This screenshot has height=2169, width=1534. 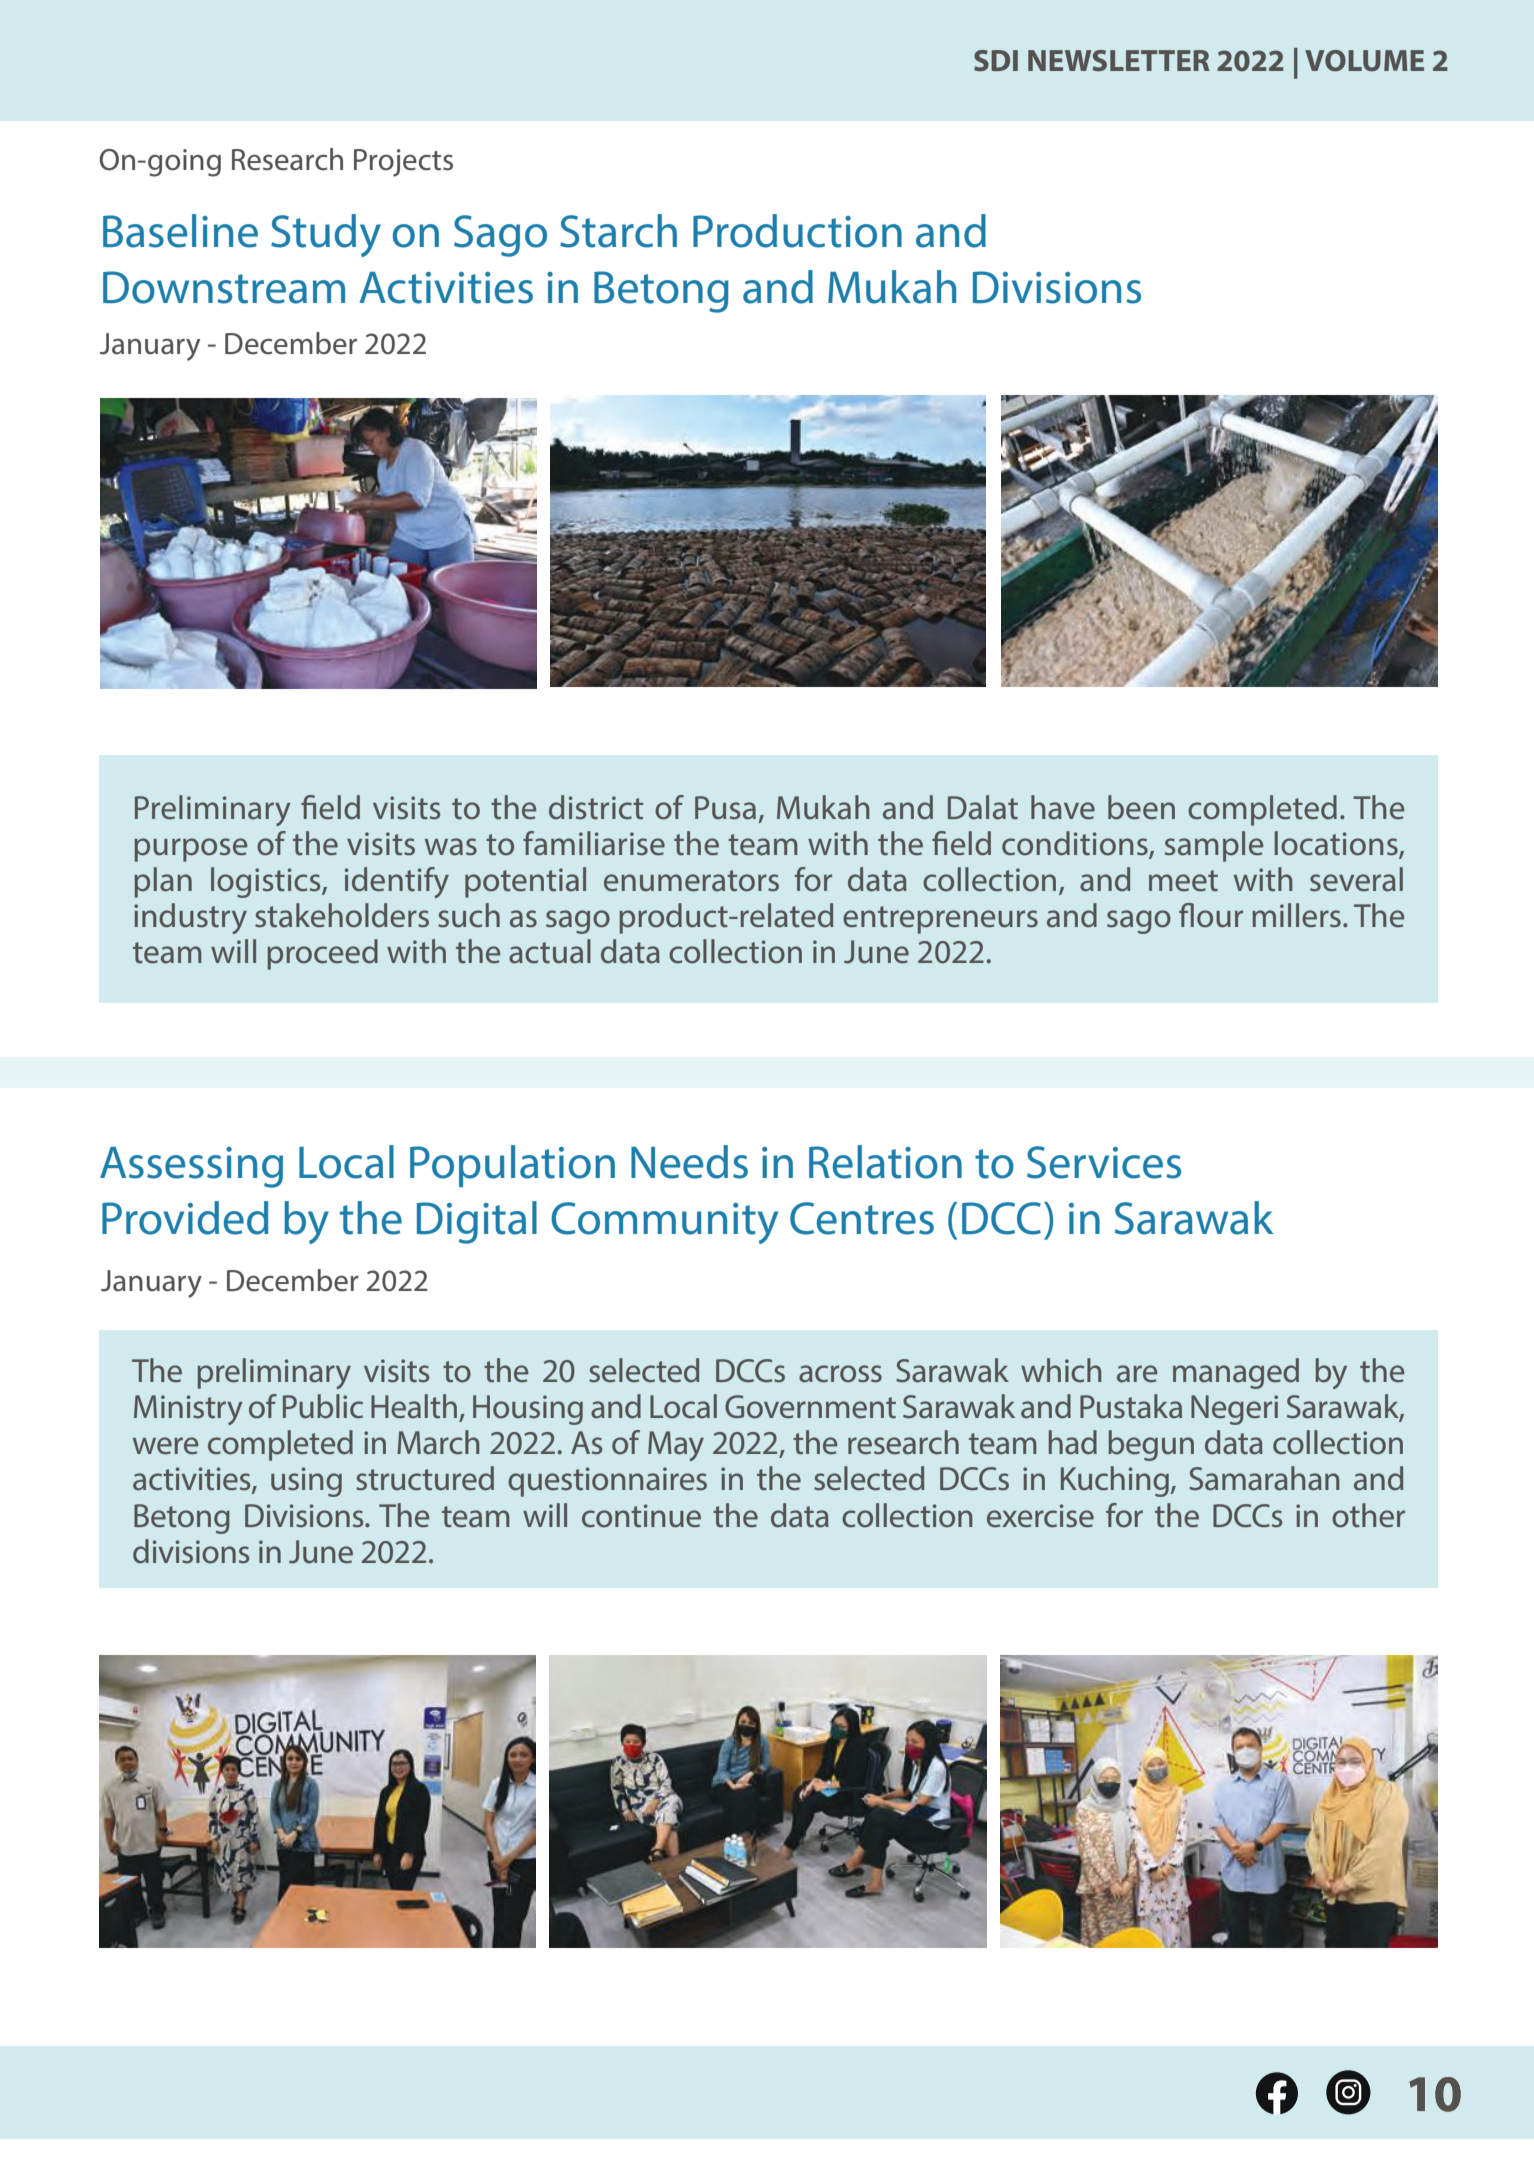 I want to click on been, so click(x=1141, y=807).
